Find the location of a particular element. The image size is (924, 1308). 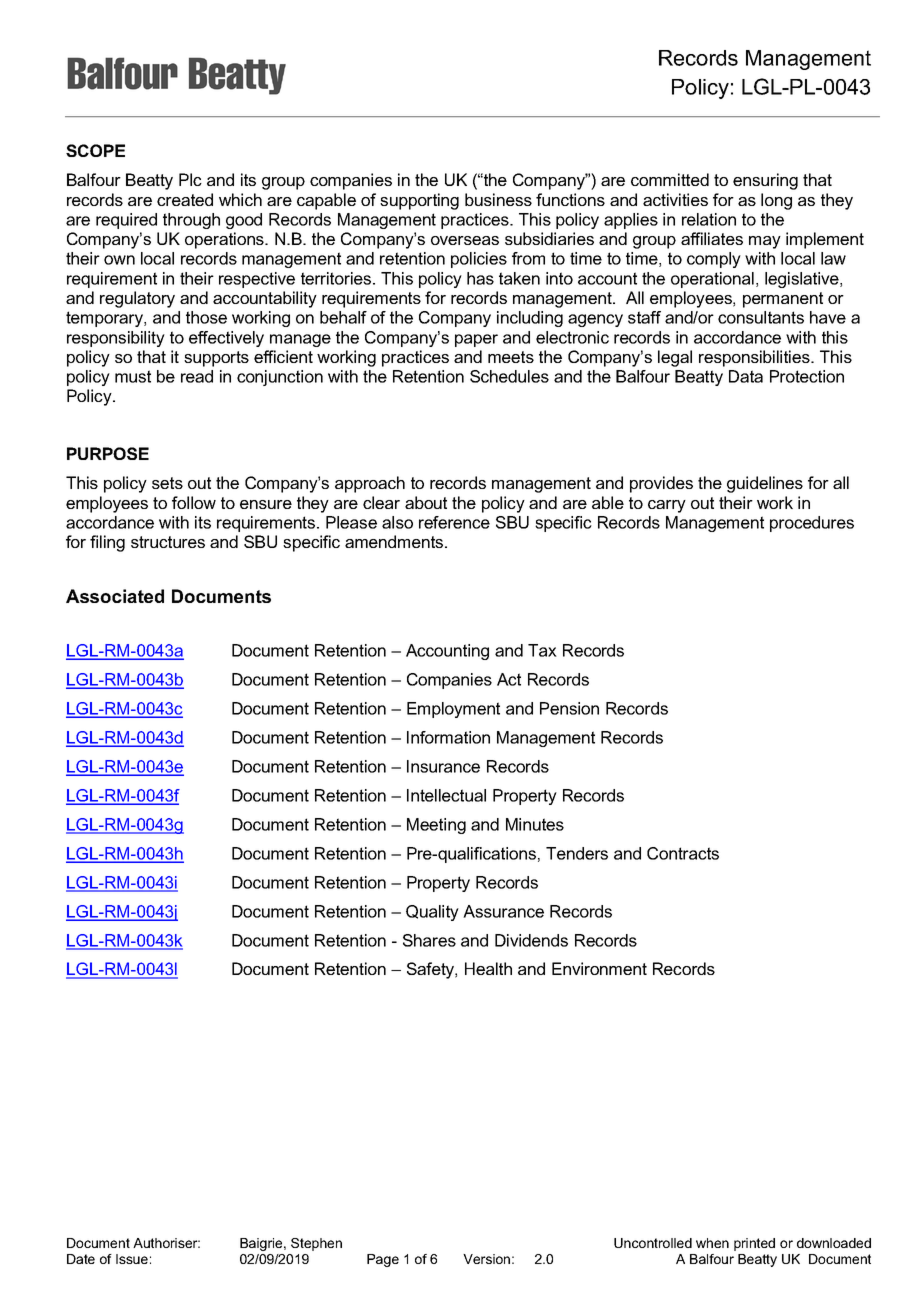

Plc is located at coordinates (190, 179).
